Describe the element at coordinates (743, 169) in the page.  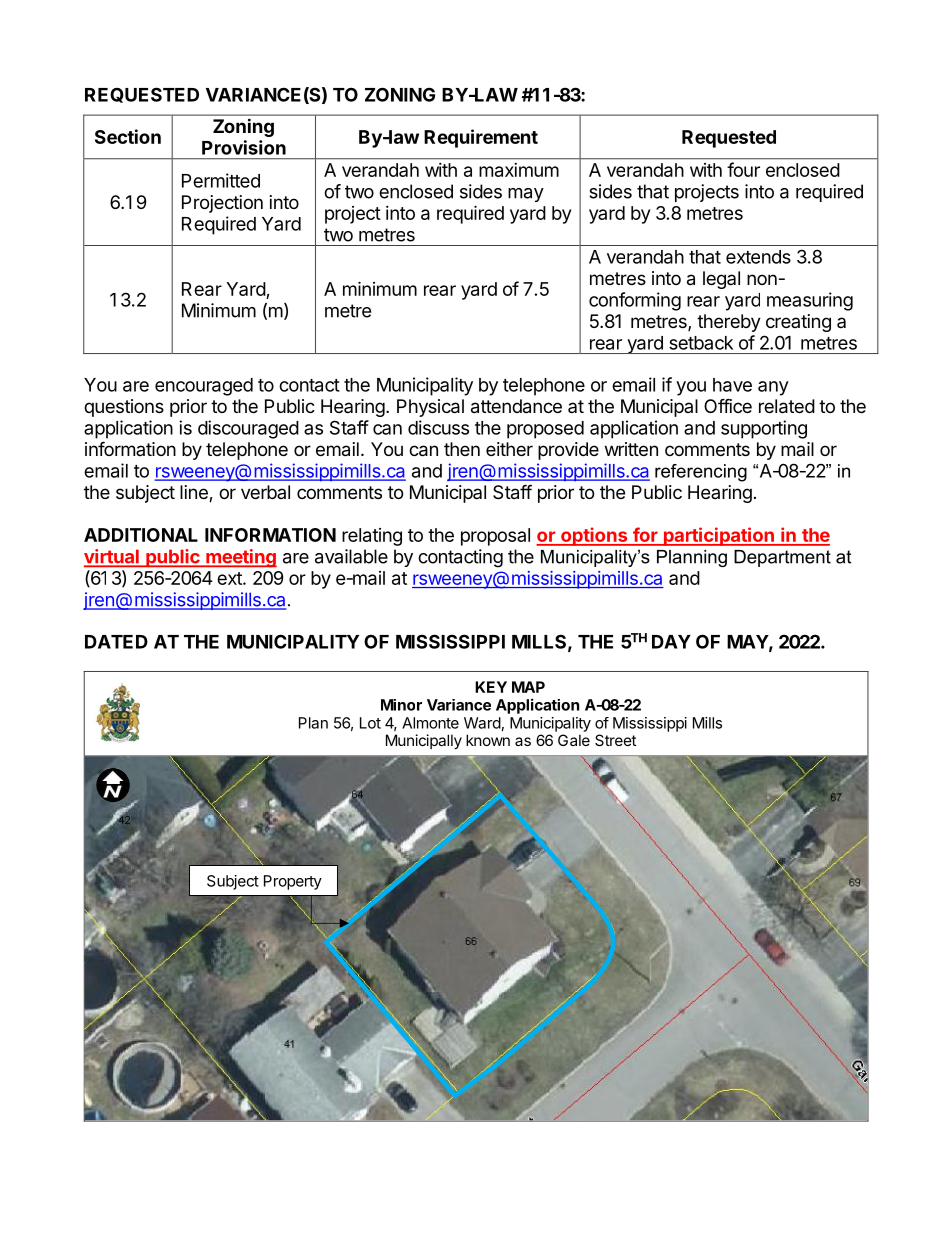
I see `four` at that location.
